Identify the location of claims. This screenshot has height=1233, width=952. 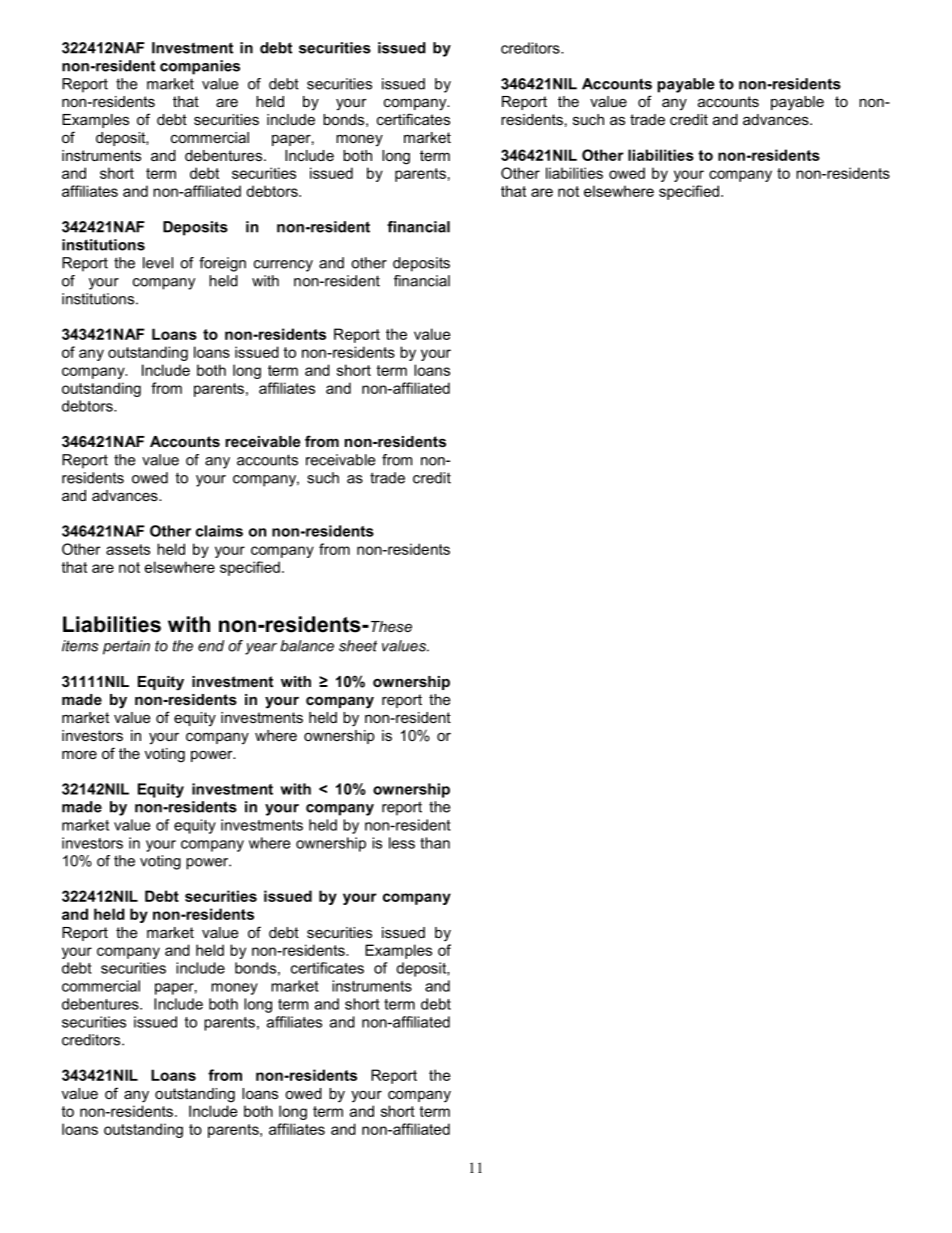
(219, 531).
